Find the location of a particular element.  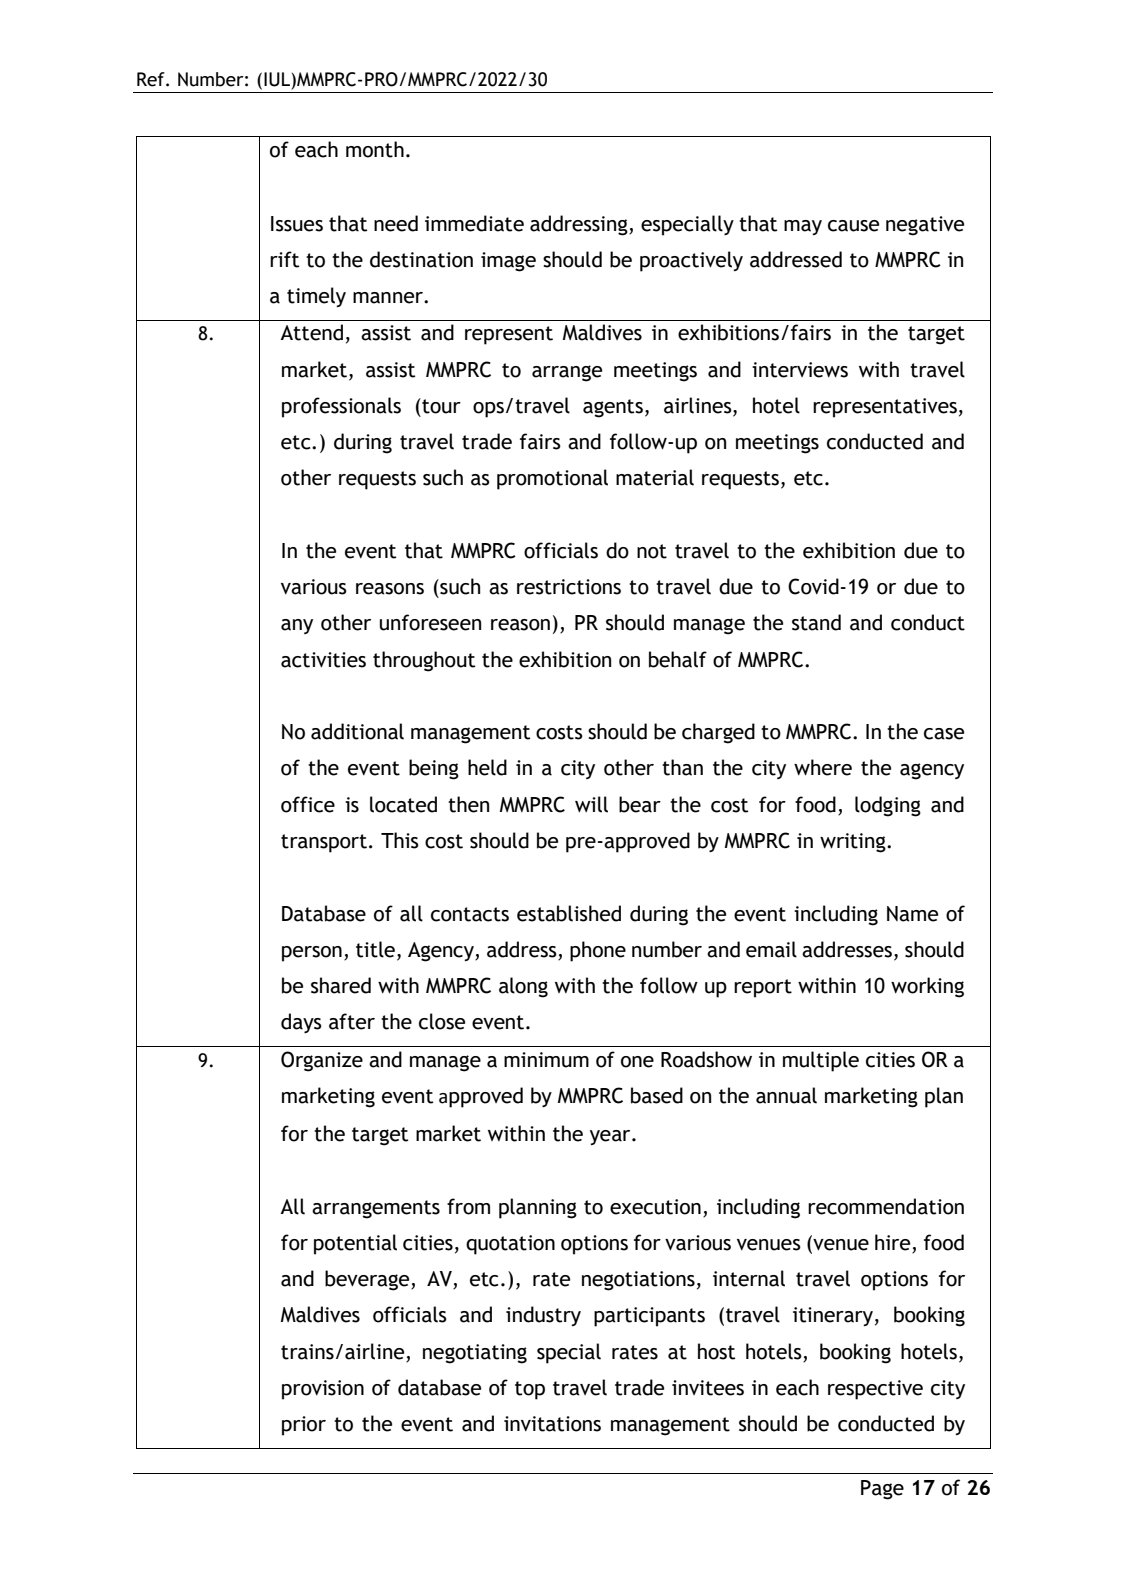

days is located at coordinates (301, 1023).
